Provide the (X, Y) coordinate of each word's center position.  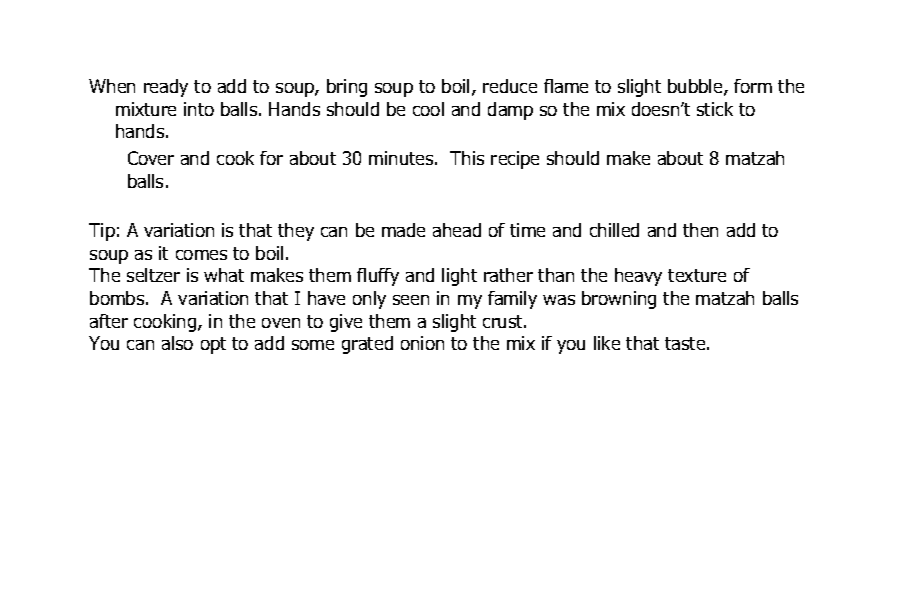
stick (715, 109)
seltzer (153, 275)
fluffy (378, 277)
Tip (102, 232)
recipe (515, 160)
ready (166, 88)
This (467, 158)
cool (428, 109)
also (177, 343)
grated (367, 345)
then (700, 230)
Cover (151, 158)
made (403, 230)
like (607, 343)
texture (697, 275)
